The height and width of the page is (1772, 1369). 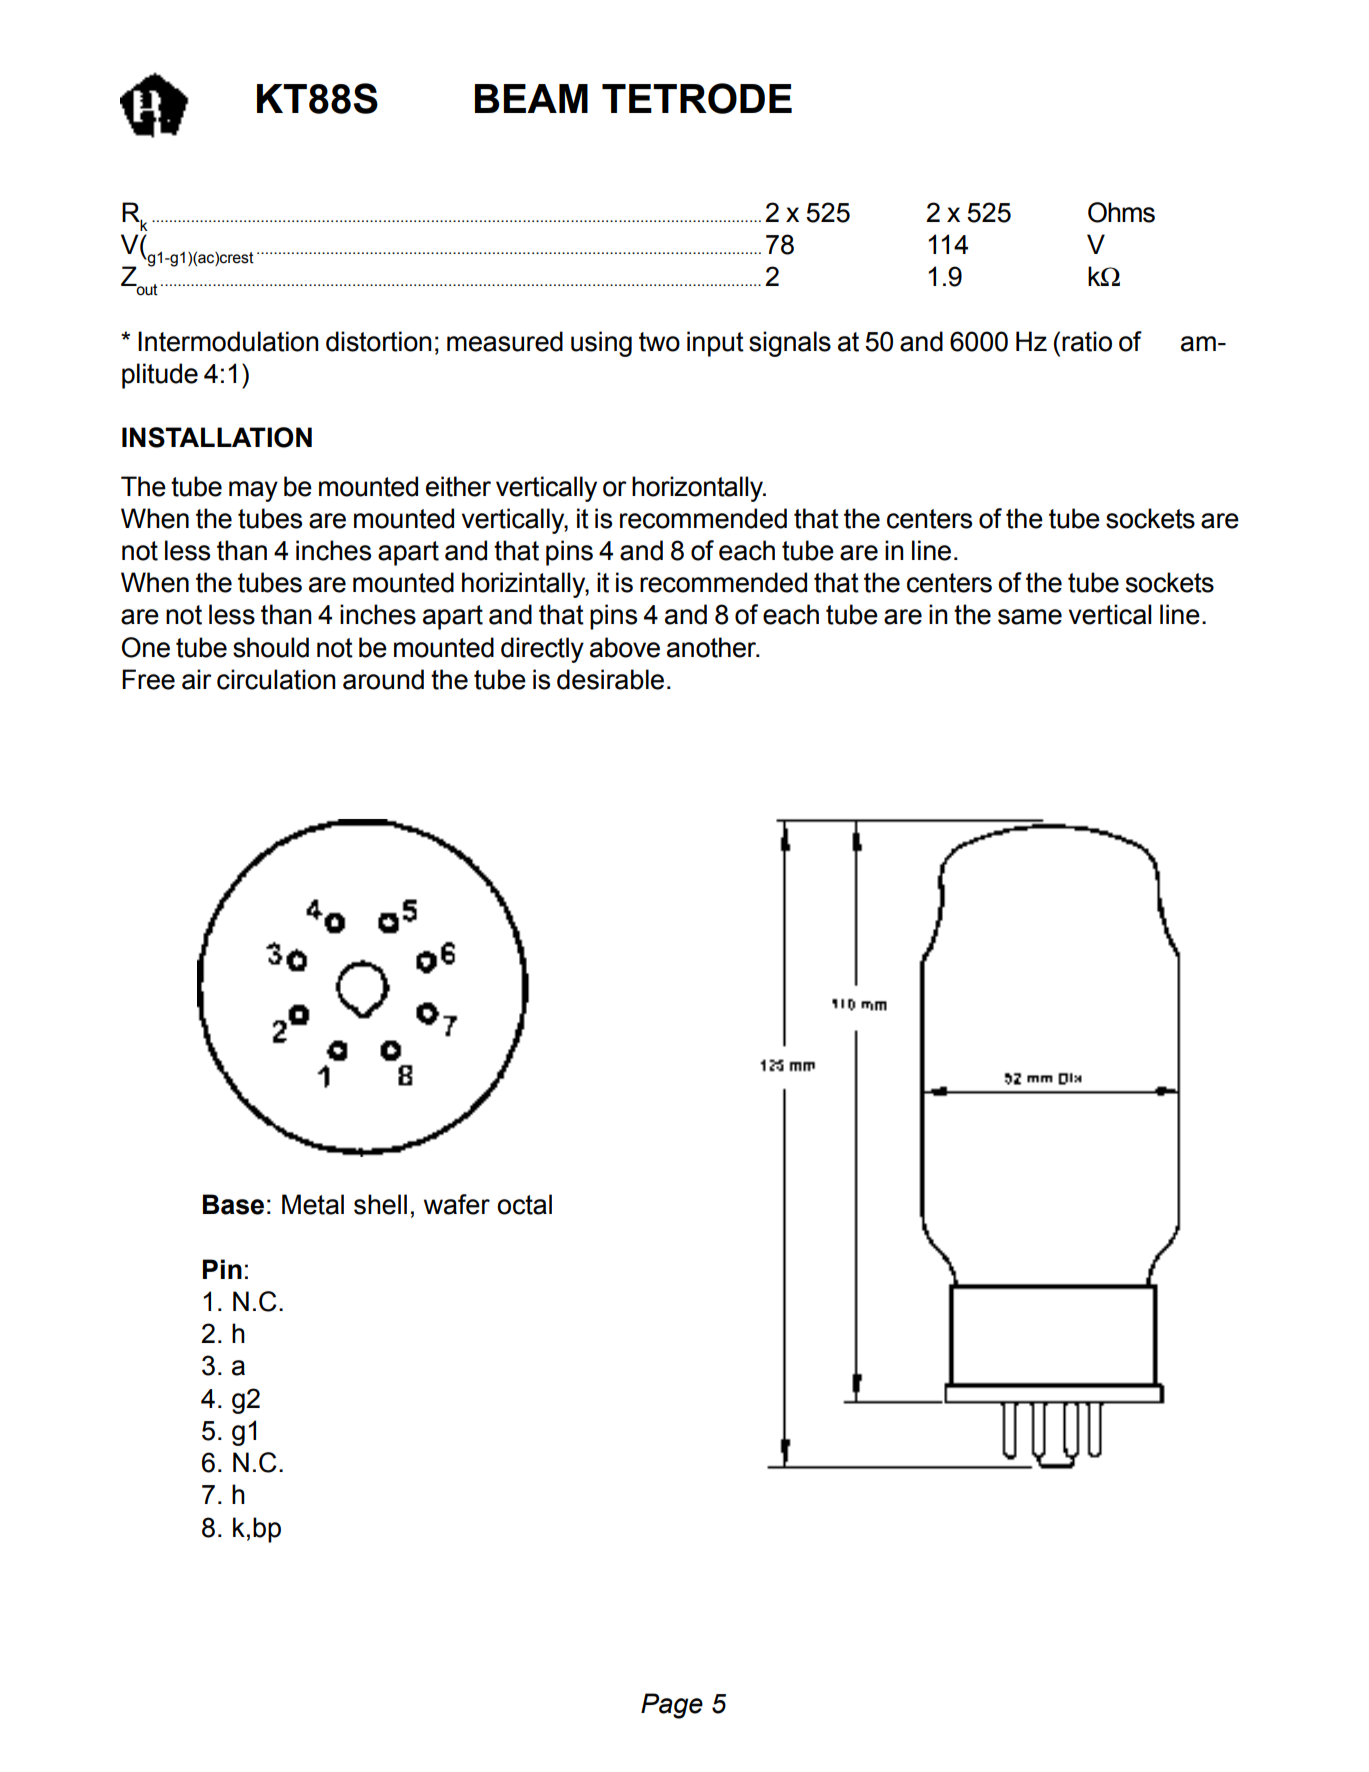 What do you see at coordinates (1030, 617) in the page?
I see `same` at bounding box center [1030, 617].
